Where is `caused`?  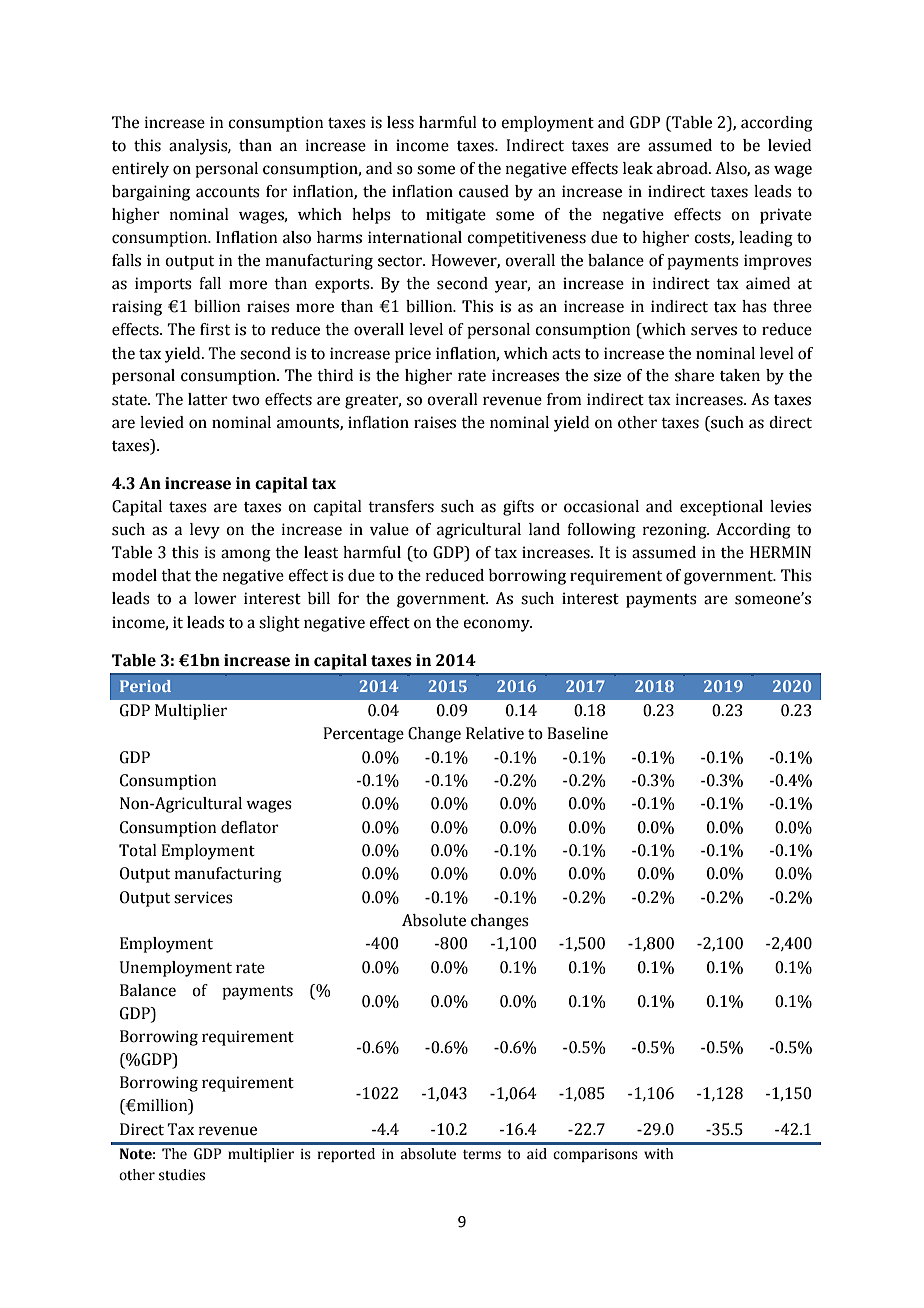
caused is located at coordinates (484, 191).
